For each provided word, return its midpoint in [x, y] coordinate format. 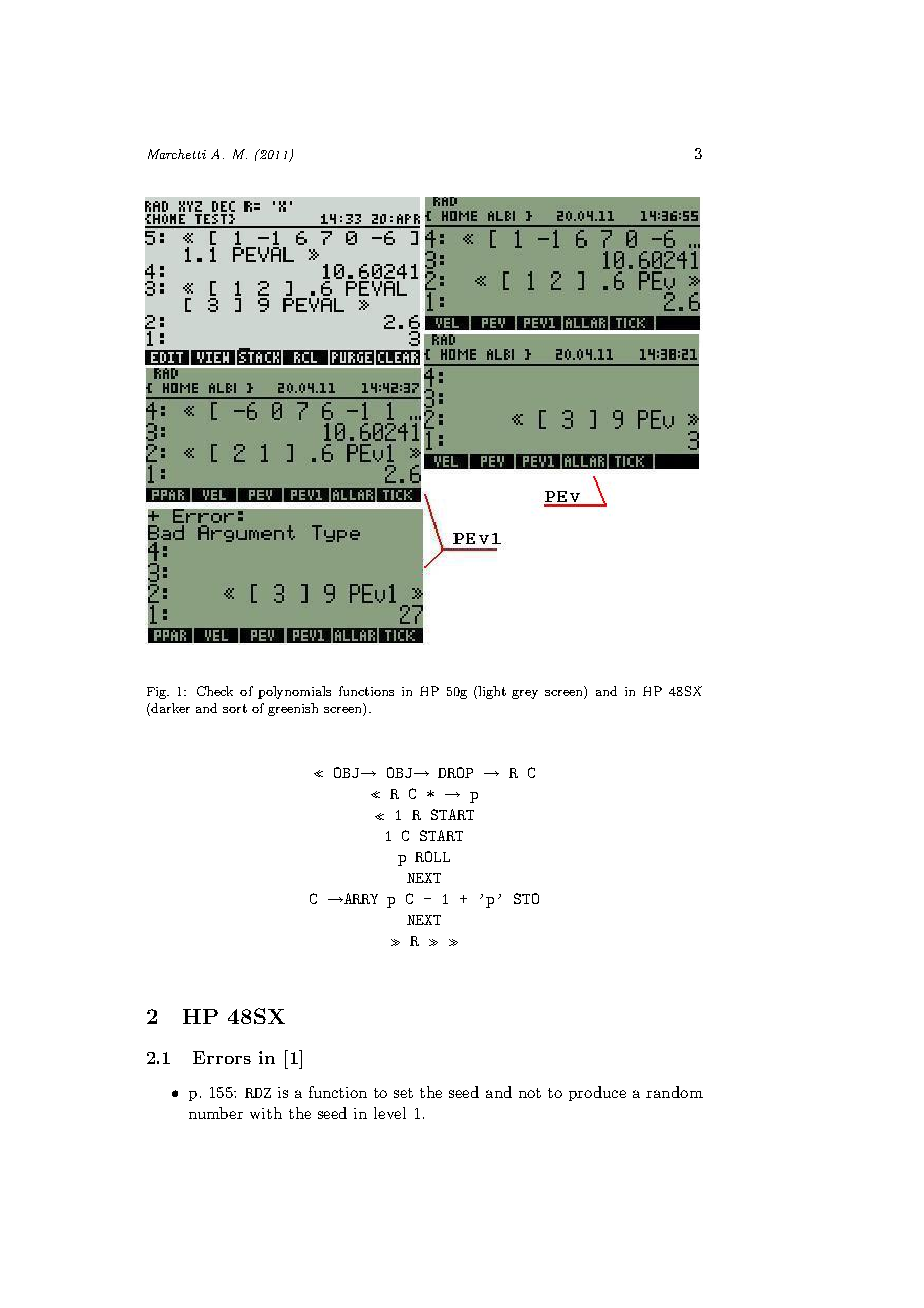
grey [525, 694]
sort [235, 708]
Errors [222, 1057]
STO [526, 898]
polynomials [294, 692]
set [403, 1093]
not [530, 1093]
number [216, 1113]
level [390, 1113]
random [674, 1092]
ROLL [432, 856]
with [266, 1113]
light [492, 692]
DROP [455, 772]
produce [597, 1093]
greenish [293, 709]
